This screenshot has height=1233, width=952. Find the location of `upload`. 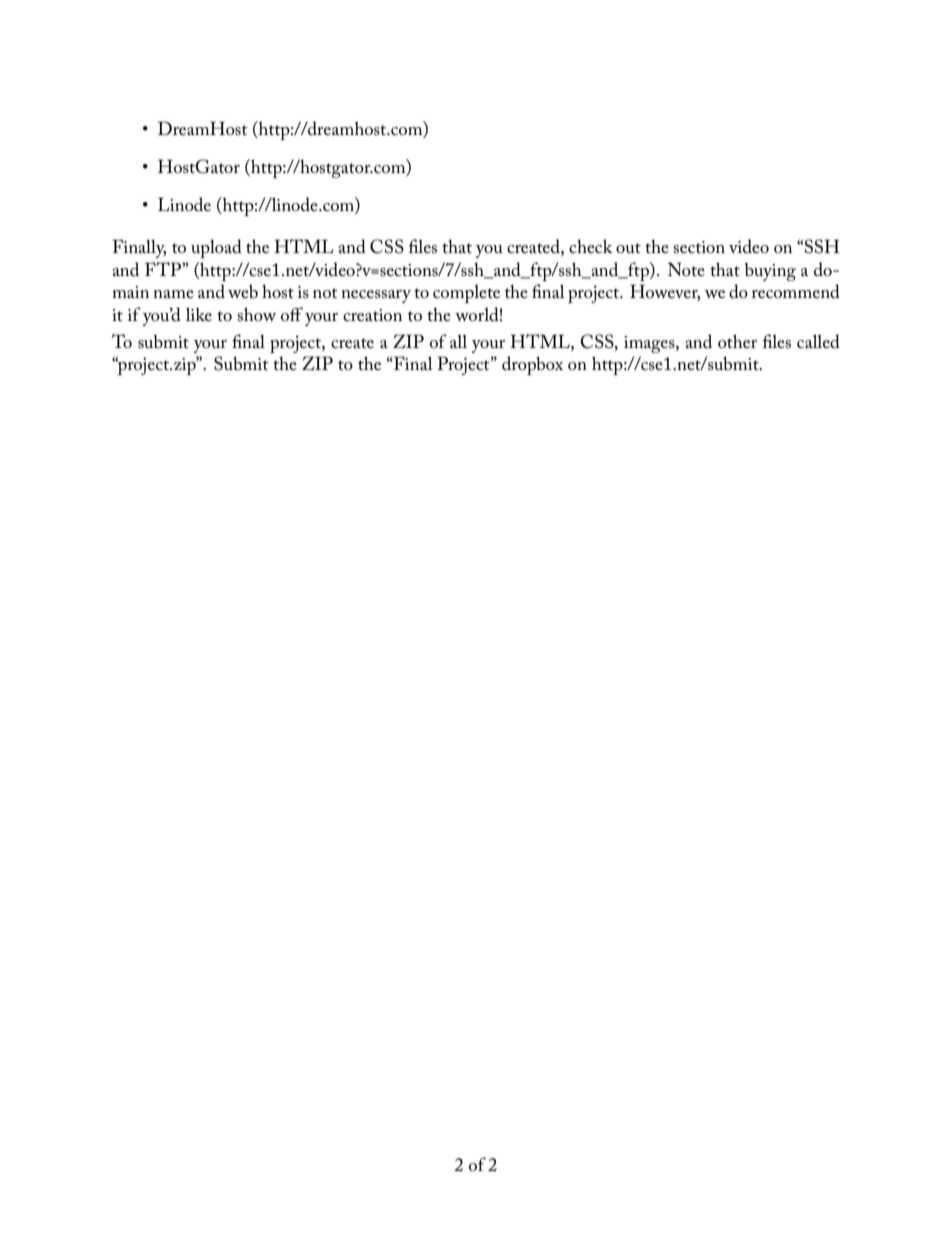

upload is located at coordinates (216, 248).
